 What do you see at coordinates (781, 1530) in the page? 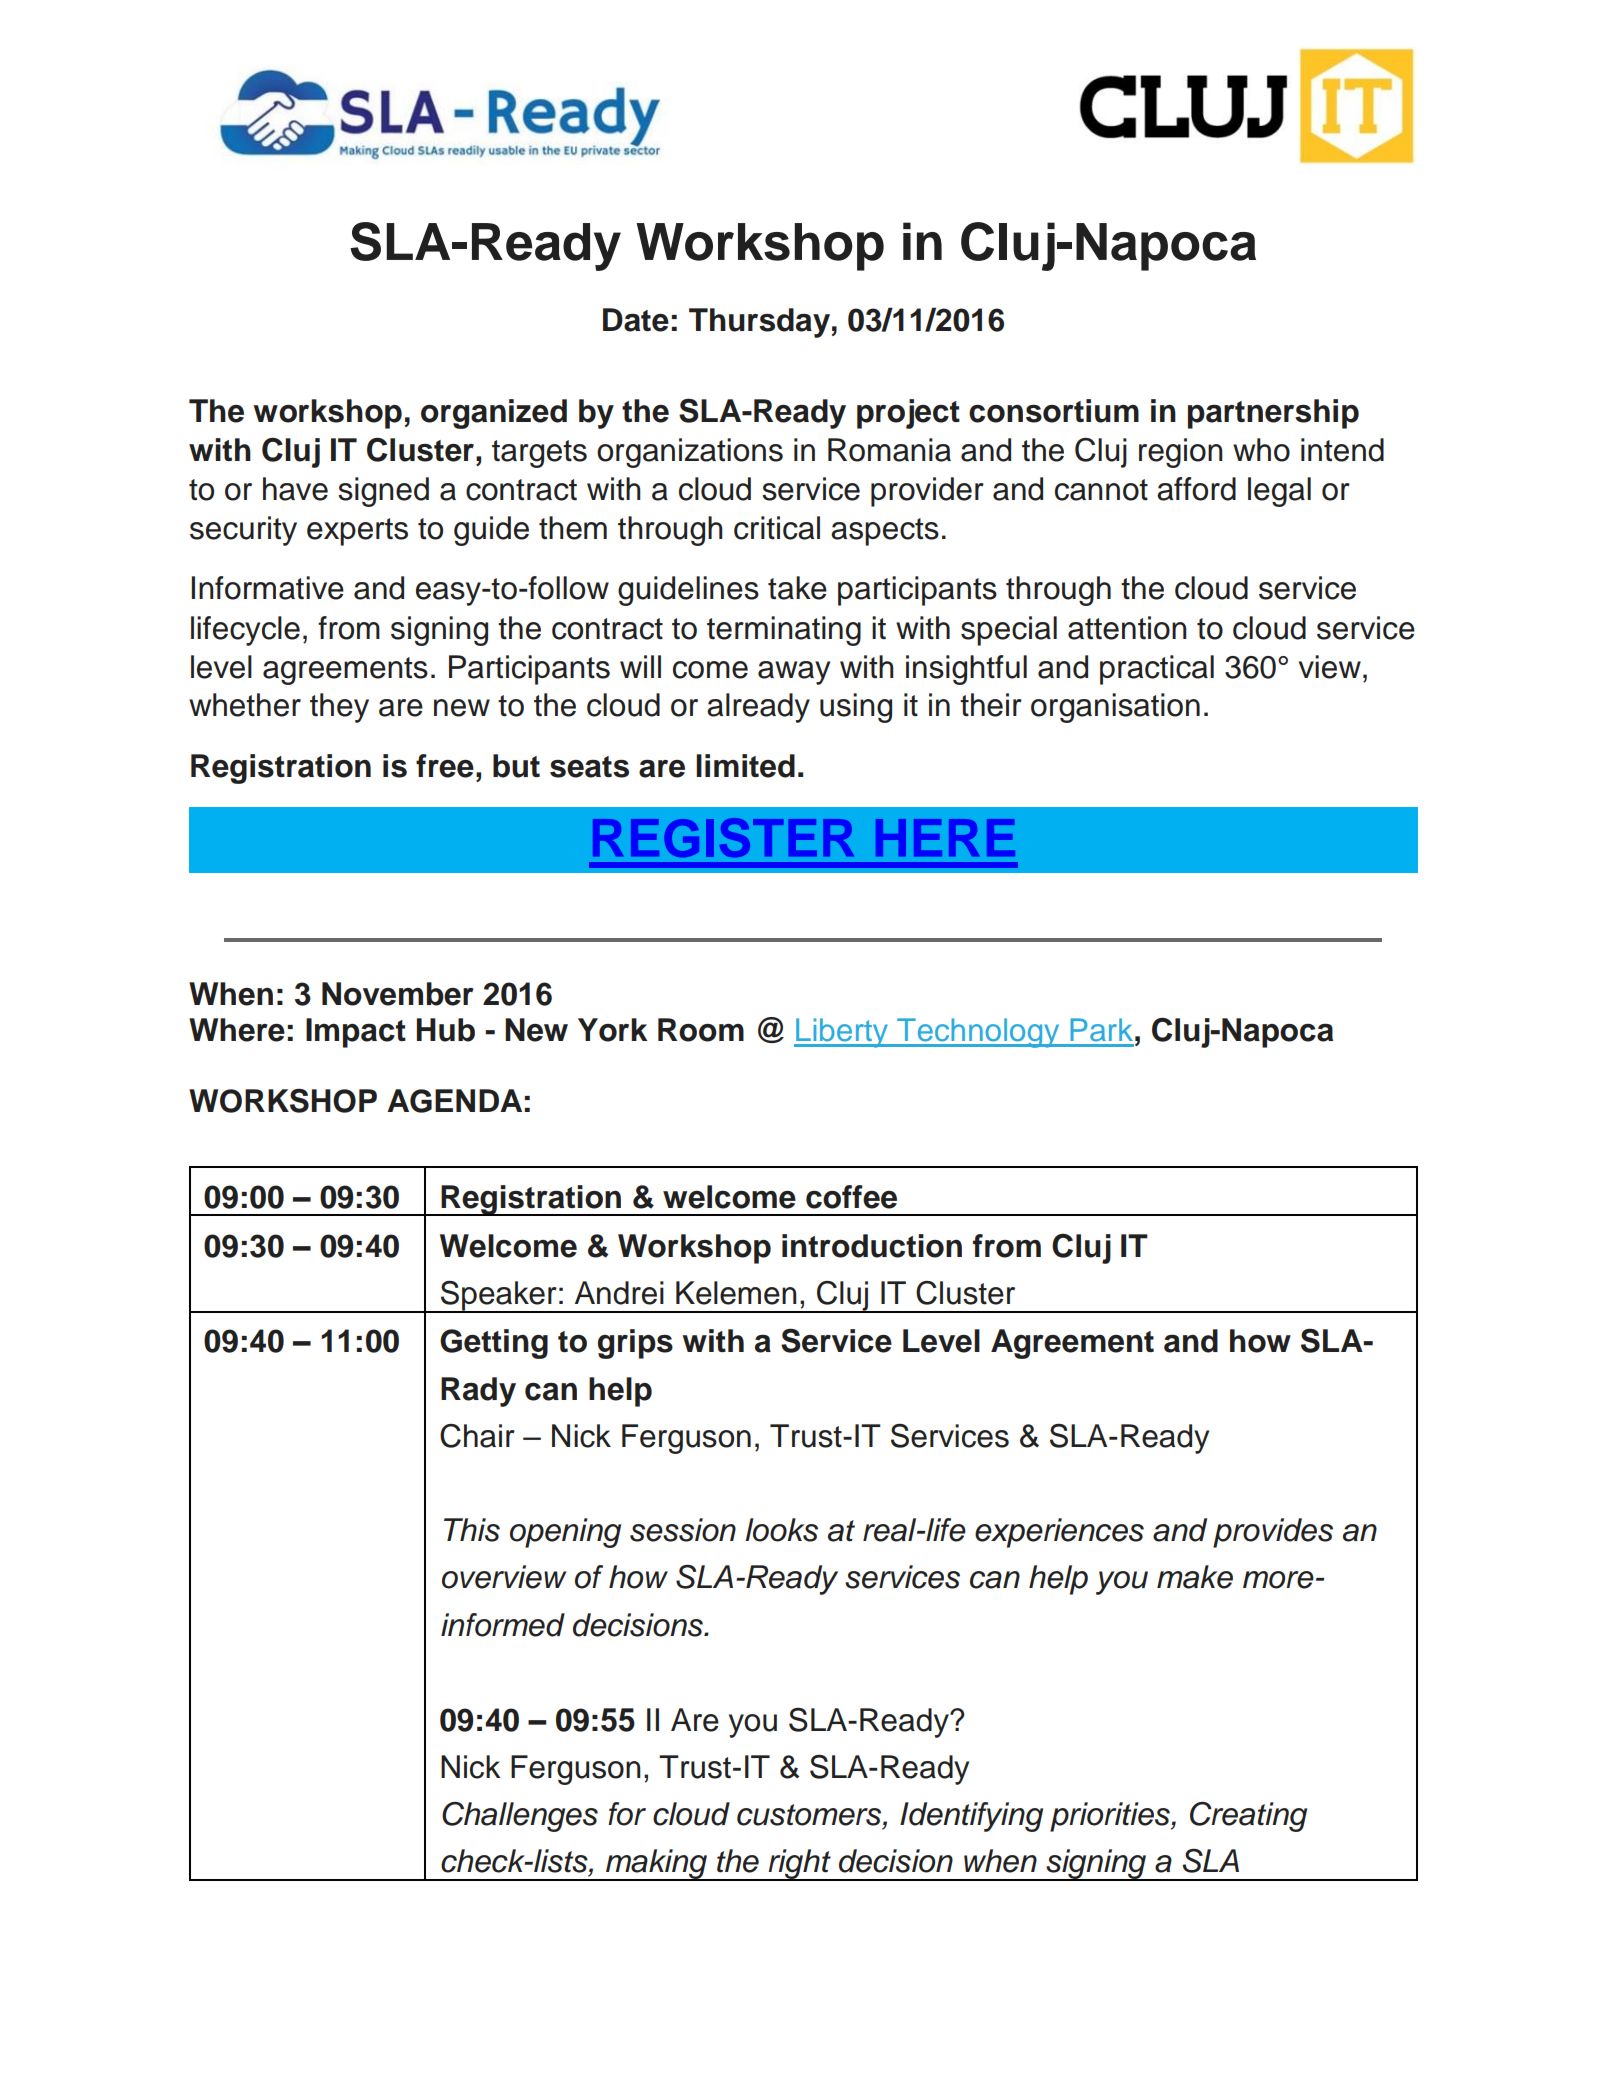
I see `looks` at bounding box center [781, 1530].
